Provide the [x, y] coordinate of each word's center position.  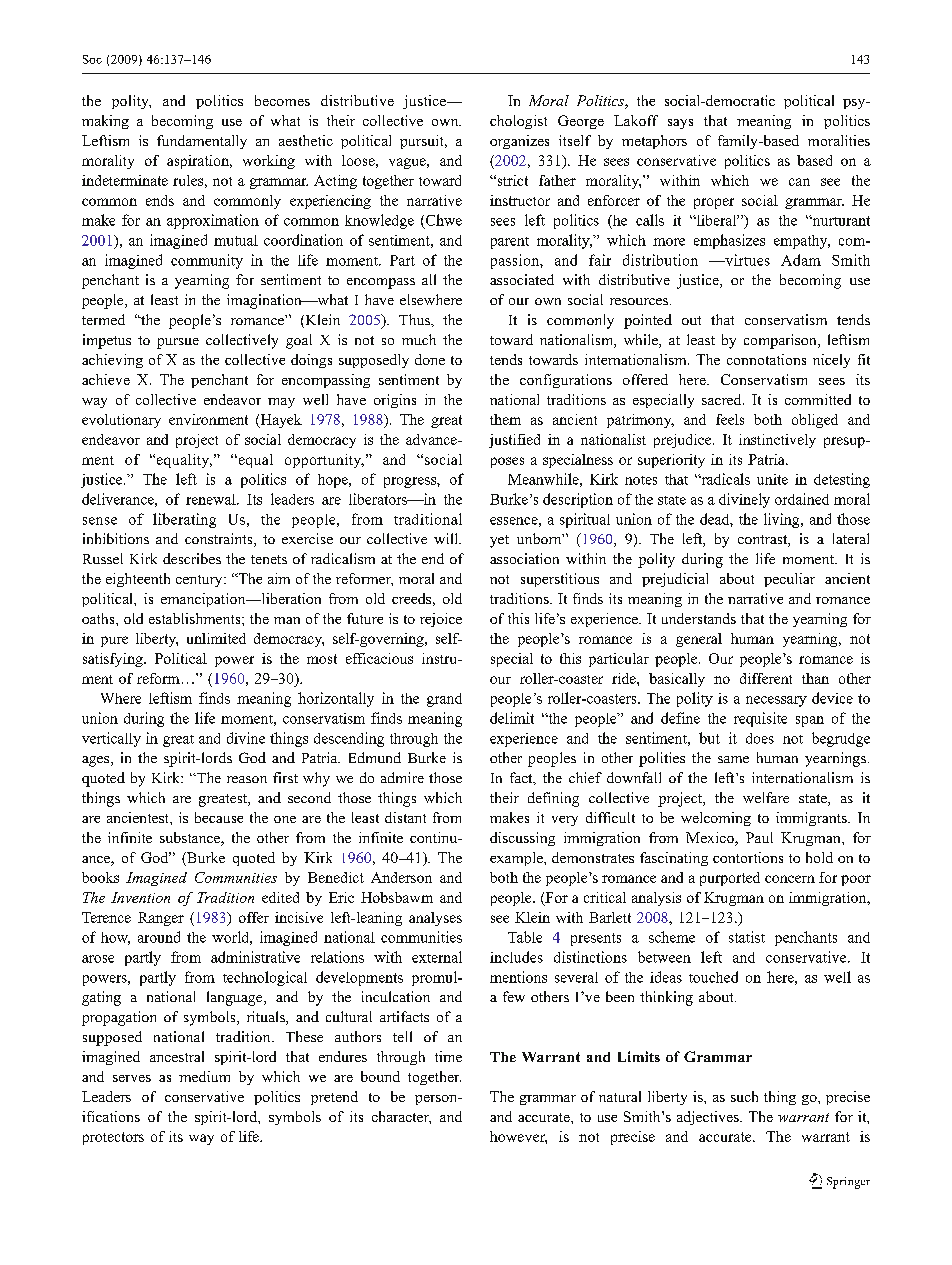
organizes [519, 142]
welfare [766, 797]
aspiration [199, 162]
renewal [212, 499]
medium [204, 1076]
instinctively [777, 441]
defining [553, 799]
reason [247, 779]
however [518, 1137]
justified [514, 441]
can [799, 182]
